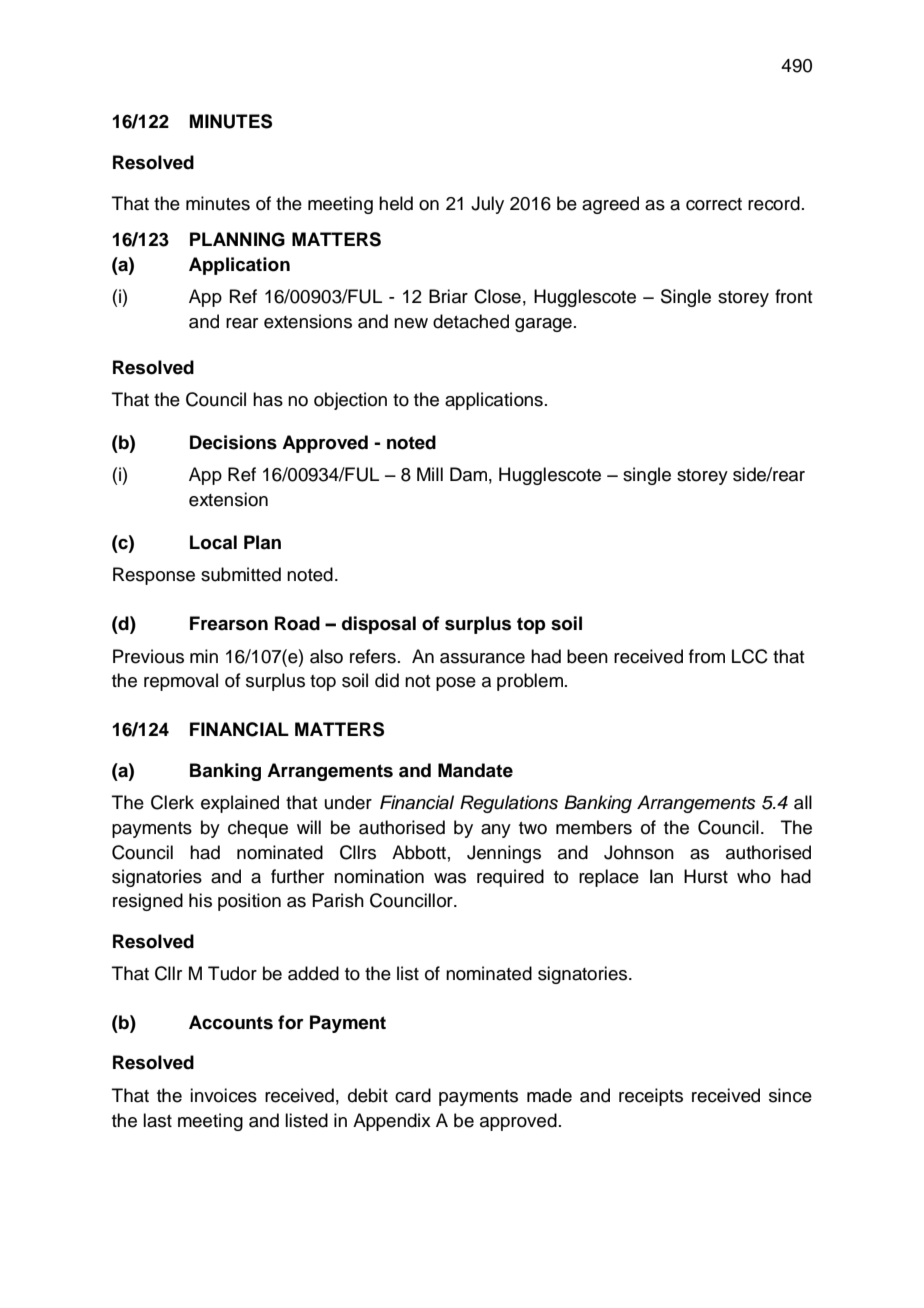  Describe the element at coordinates (240, 804) in the screenshot. I see `explained` at that location.
